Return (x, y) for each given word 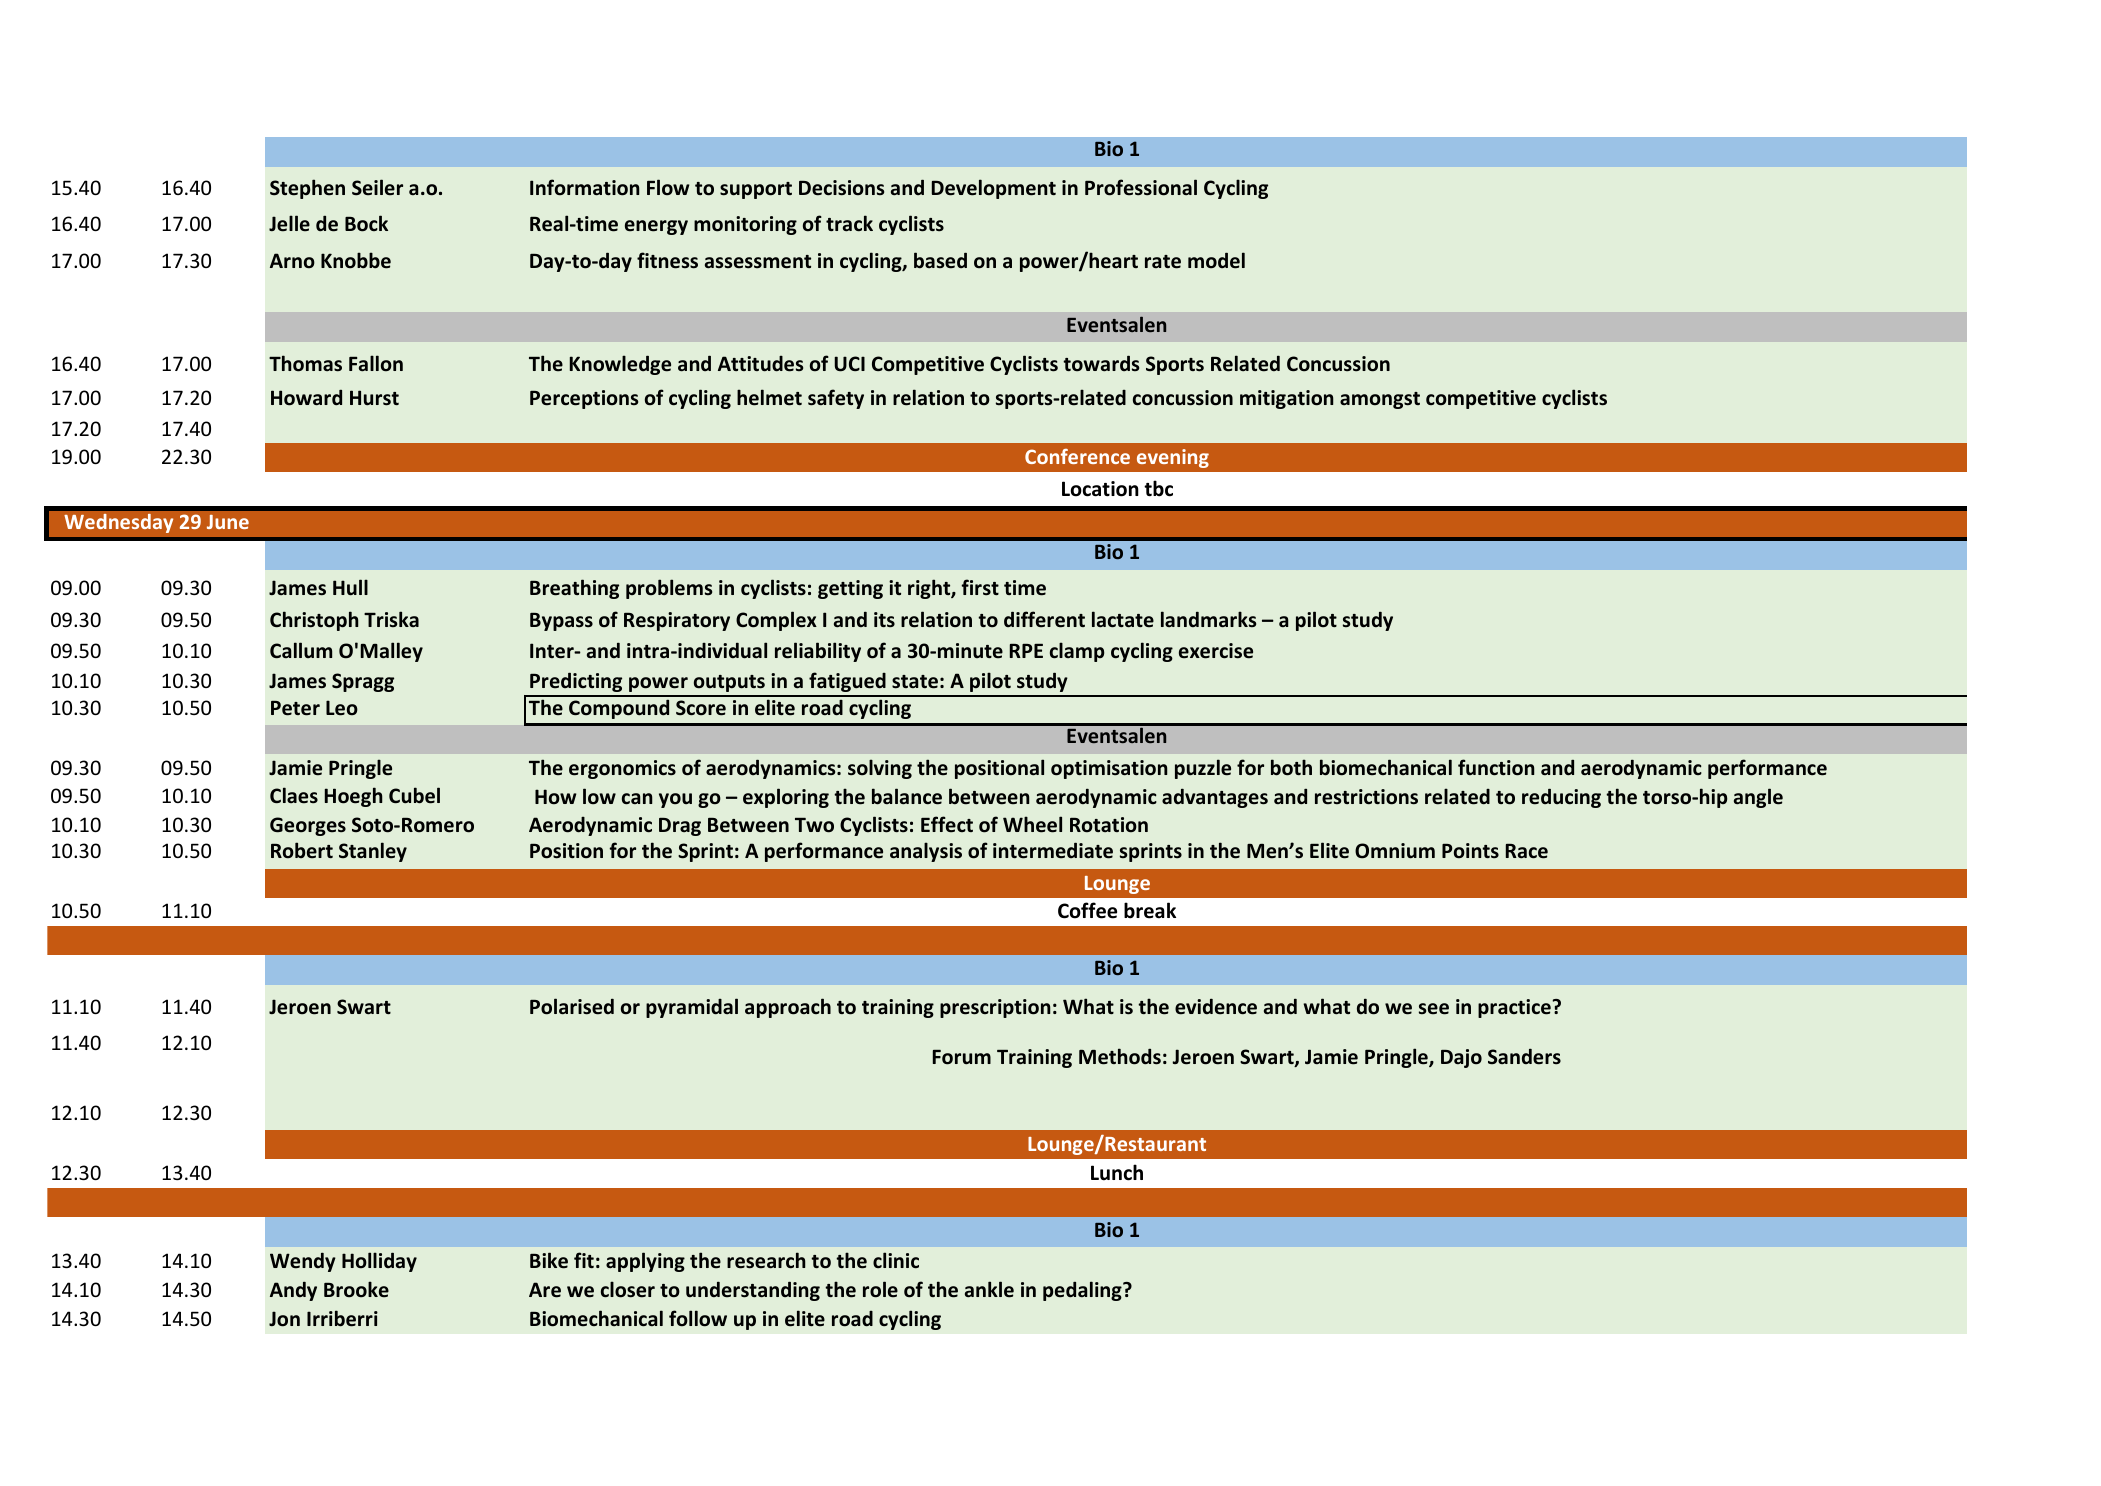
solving (880, 769)
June (228, 522)
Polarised (572, 1006)
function (1496, 767)
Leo (342, 708)
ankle (989, 1289)
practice (1515, 1008)
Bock (366, 223)
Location (1100, 489)
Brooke (356, 1289)
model (1216, 260)
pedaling (1083, 1291)
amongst (1380, 400)
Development (994, 189)
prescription (995, 1008)
